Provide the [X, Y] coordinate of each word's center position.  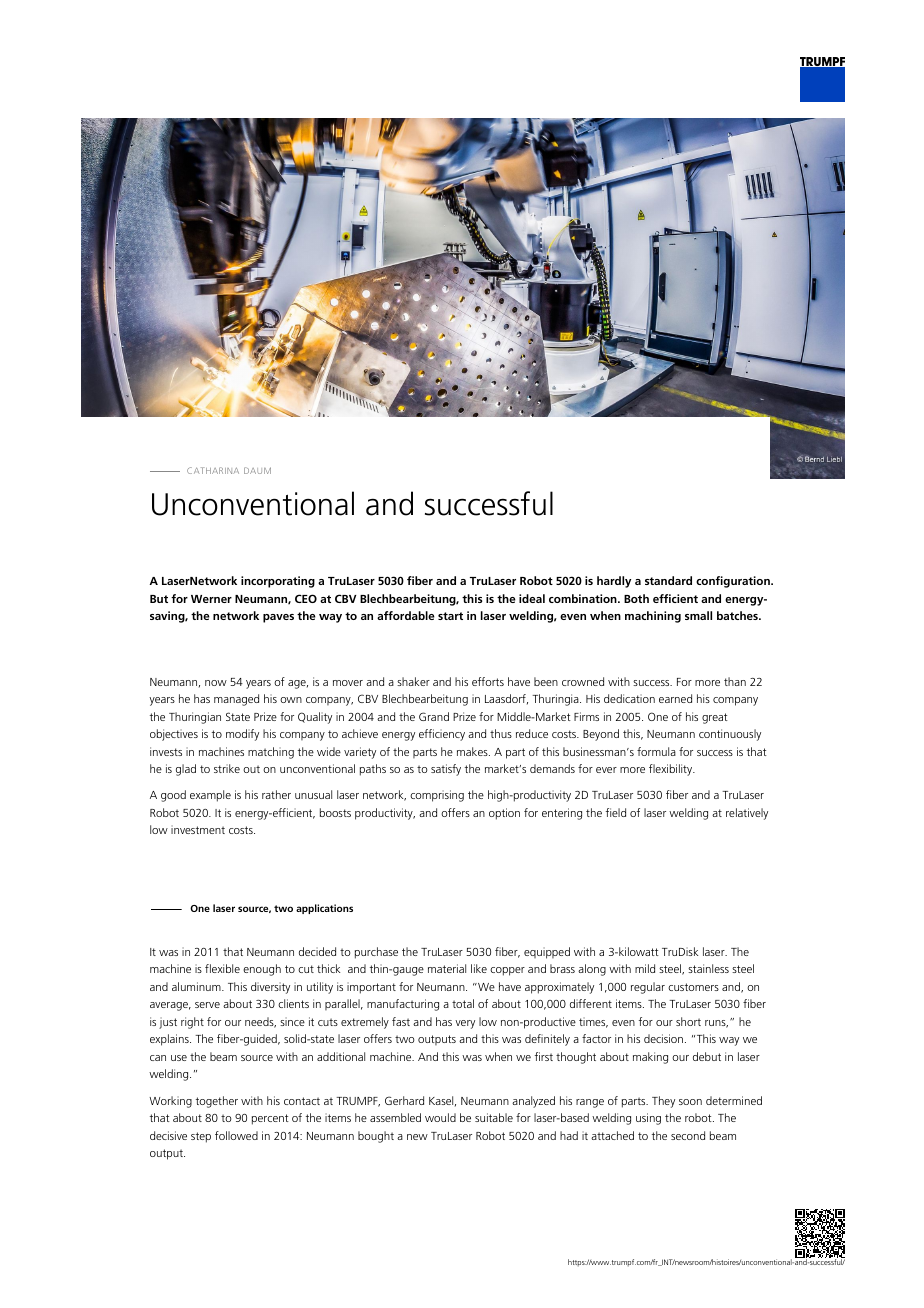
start [450, 616]
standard [668, 580]
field [616, 812]
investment [198, 829]
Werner [211, 599]
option [504, 814]
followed [236, 1135]
